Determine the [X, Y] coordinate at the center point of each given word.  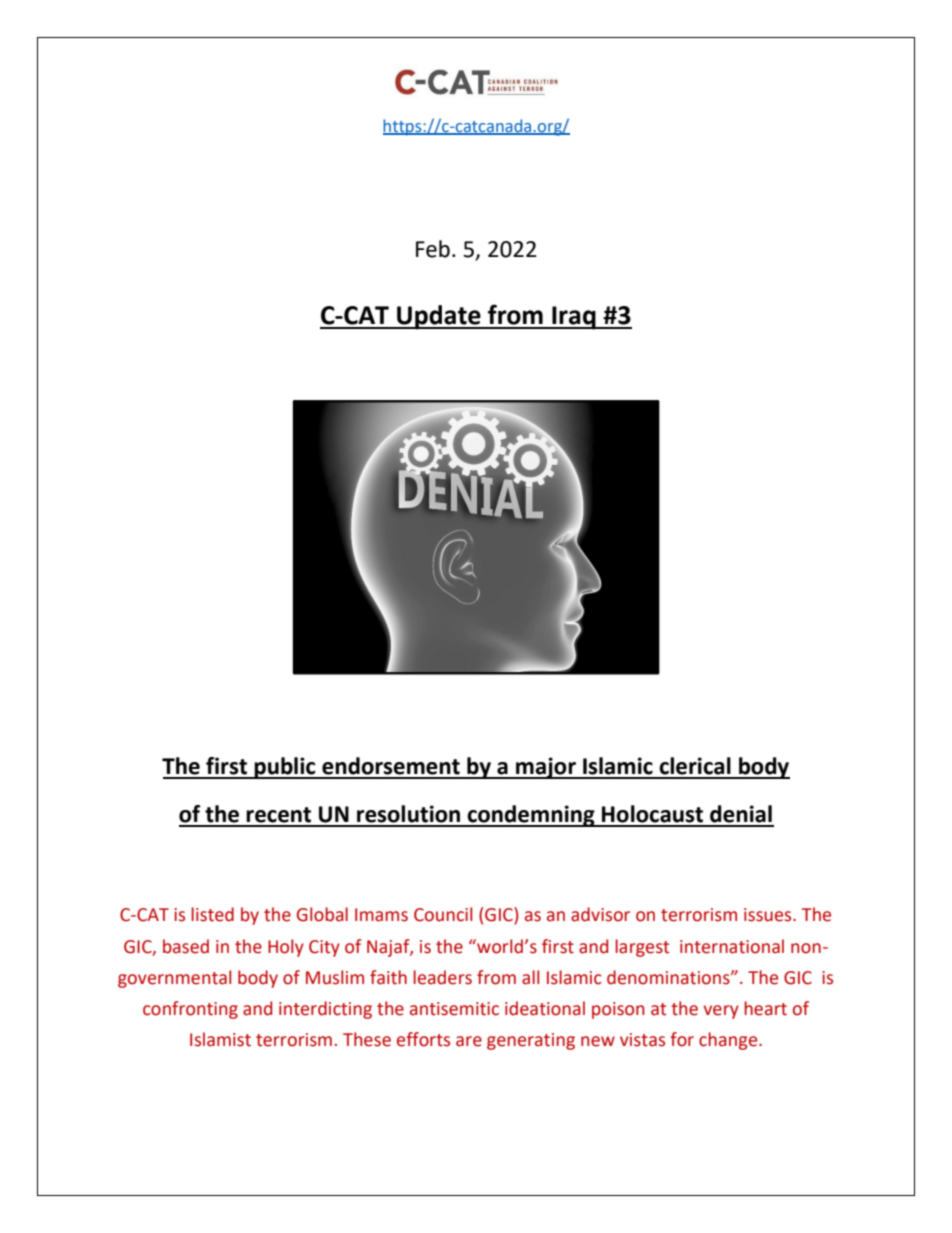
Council [443, 914]
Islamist [220, 1039]
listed [212, 914]
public [285, 768]
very [721, 1012]
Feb [433, 249]
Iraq [574, 318]
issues [769, 915]
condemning [531, 816]
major [546, 768]
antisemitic [454, 1009]
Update [439, 317]
